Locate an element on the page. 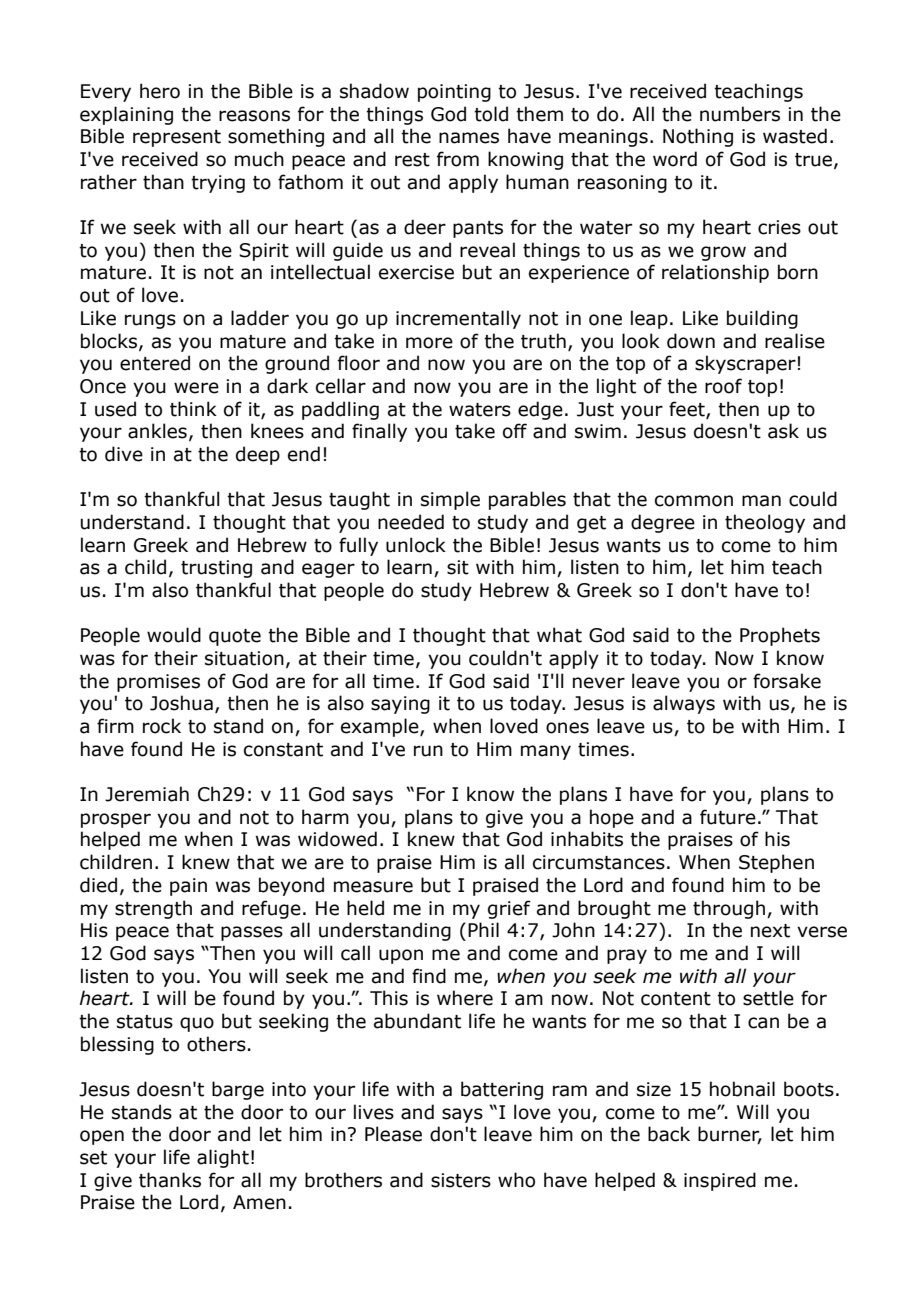  future is located at coordinates (728, 817).
